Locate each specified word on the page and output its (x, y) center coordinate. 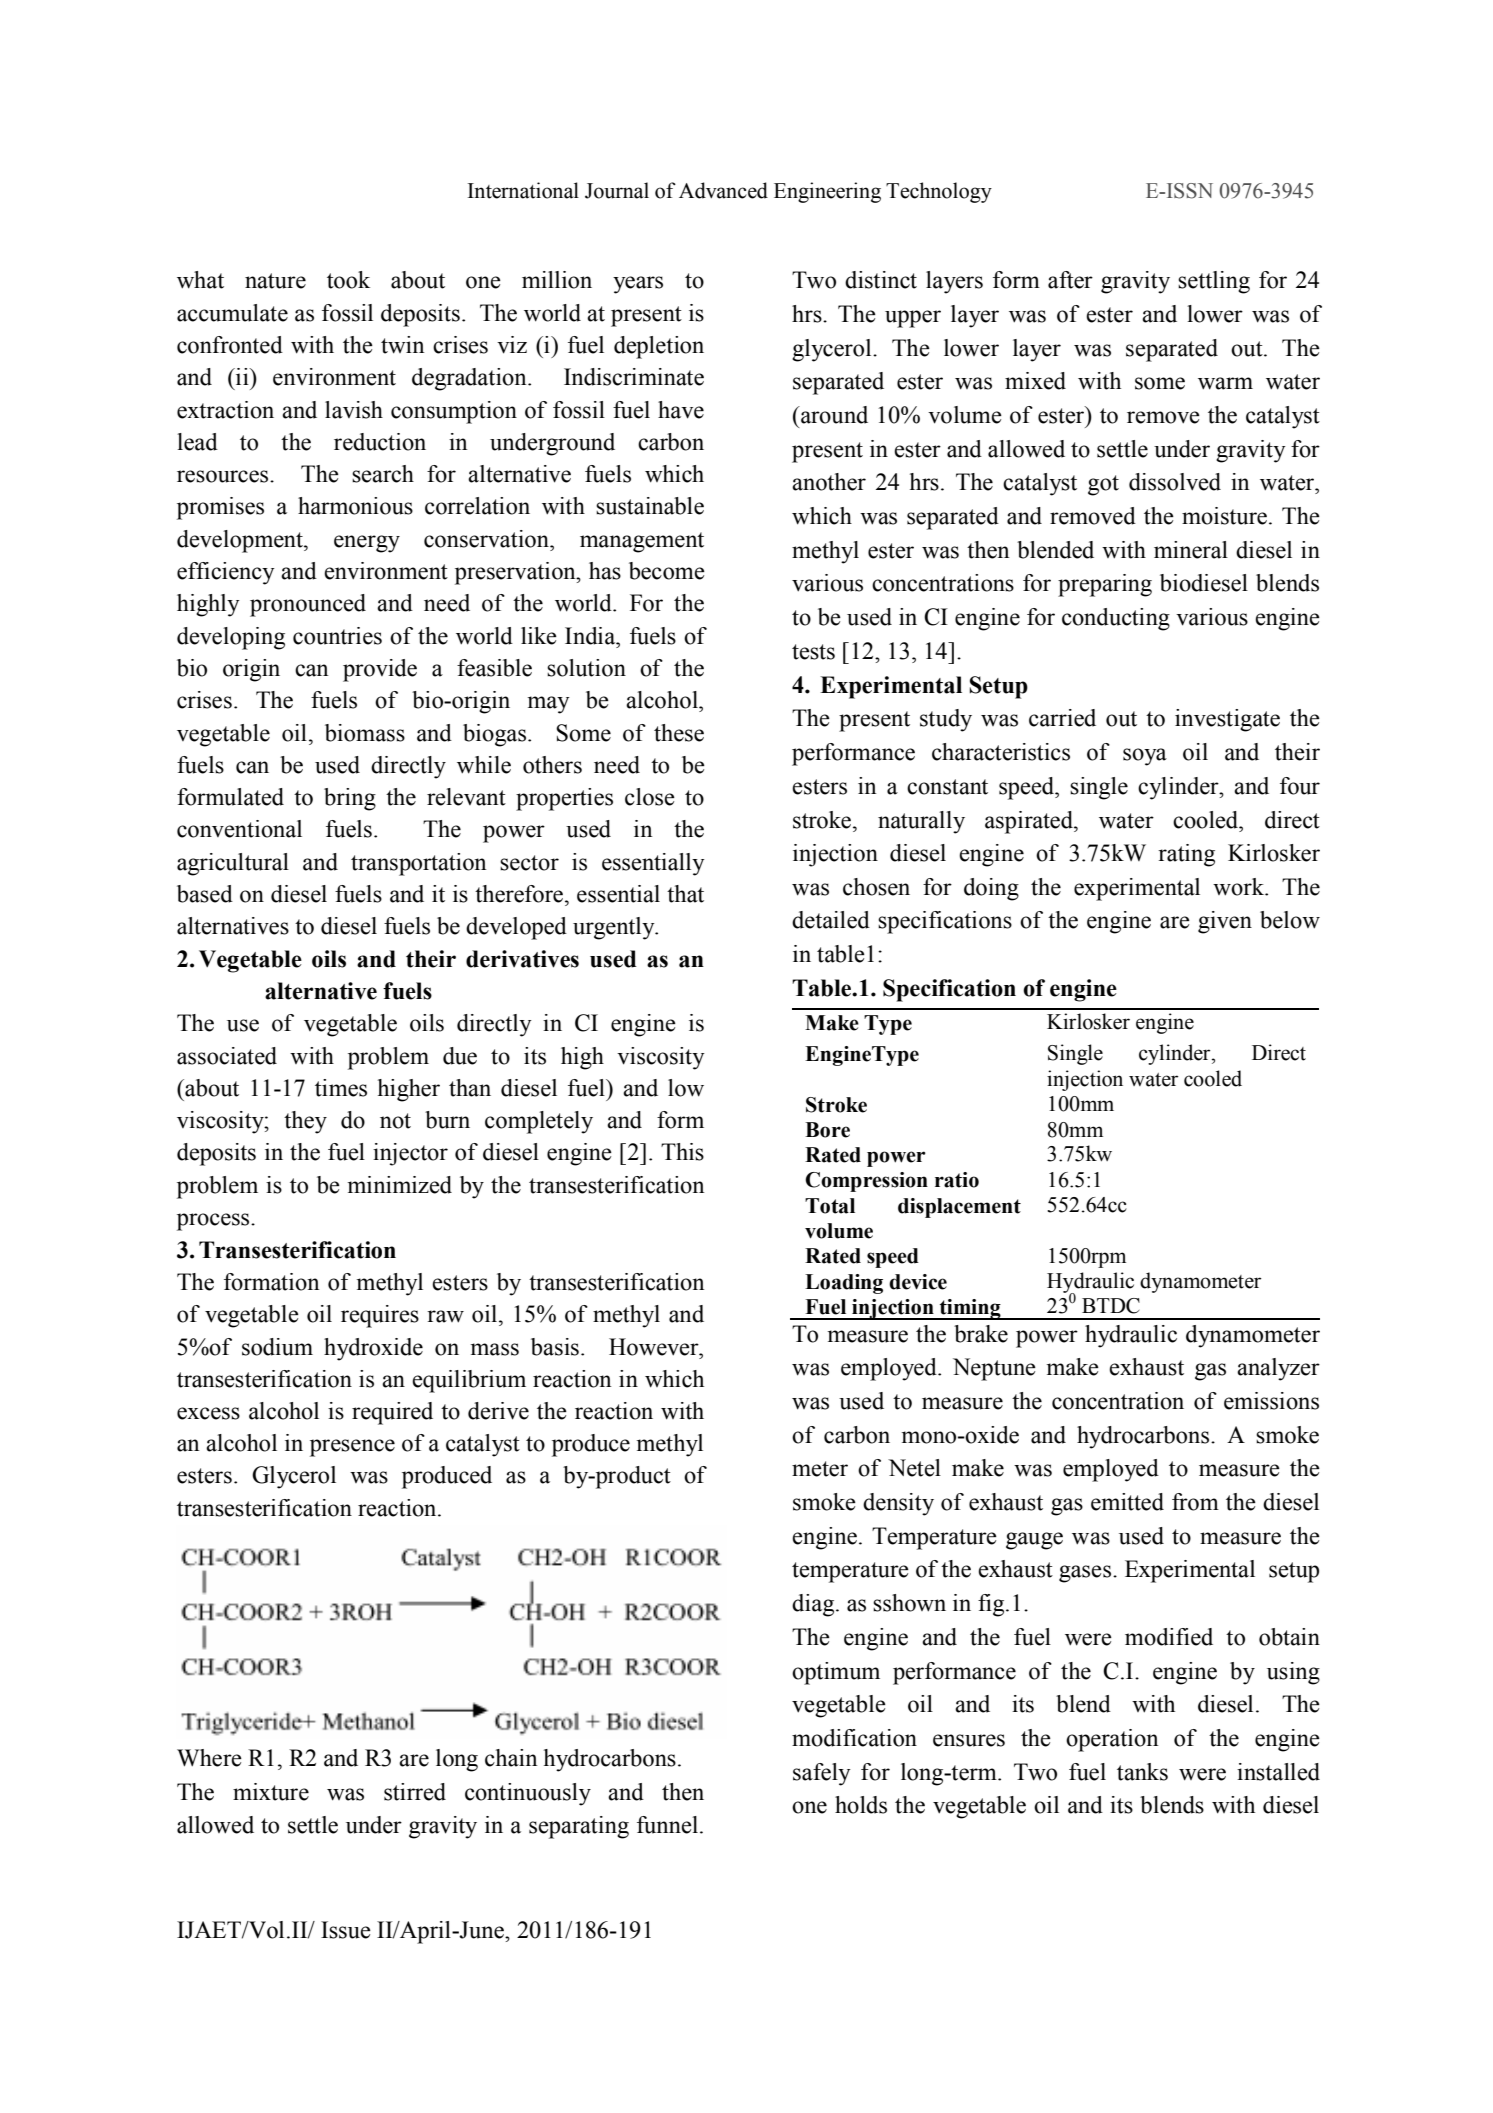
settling (1214, 282)
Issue (346, 1930)
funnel (667, 1825)
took (348, 280)
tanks (1142, 1772)
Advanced (723, 190)
